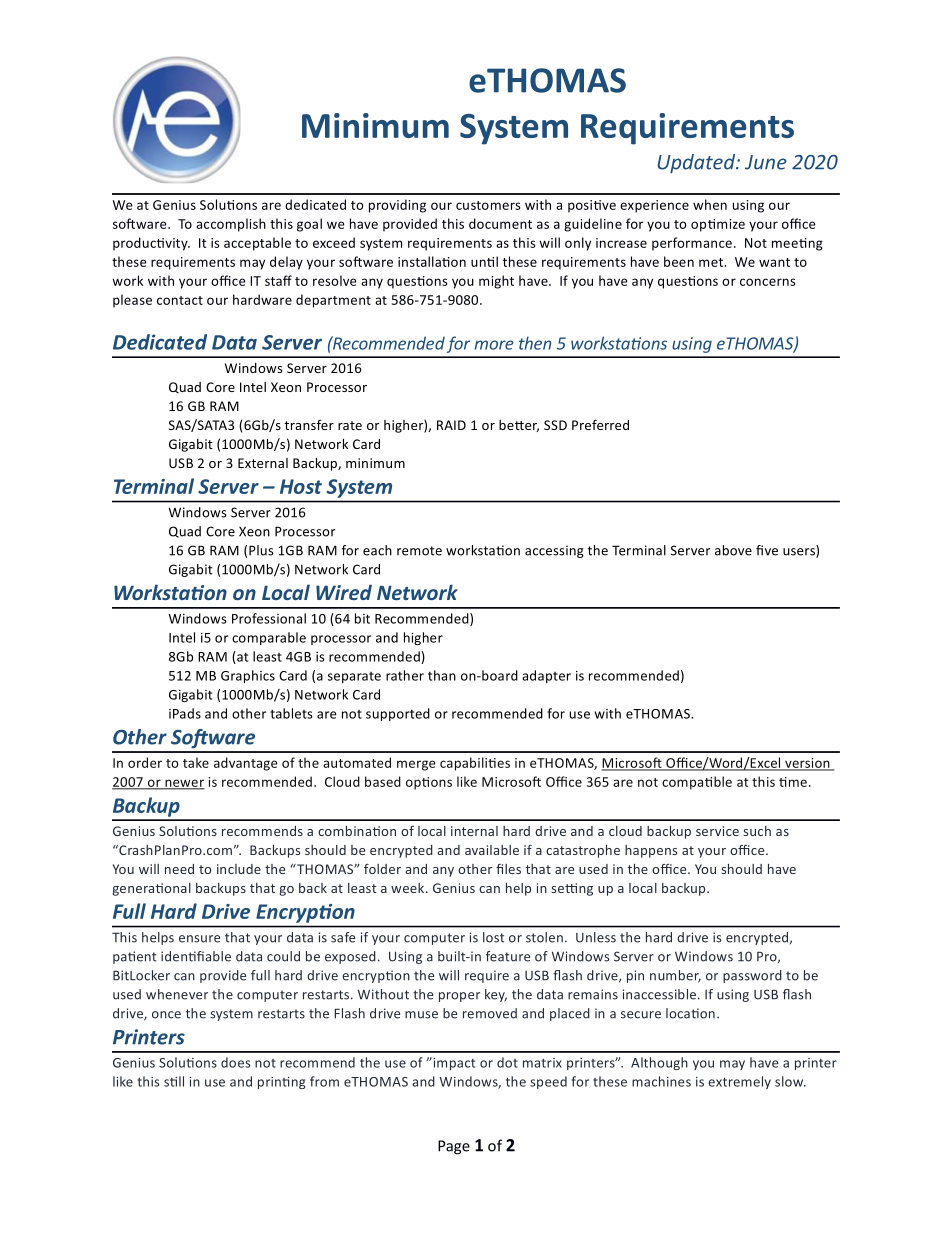 The height and width of the document is (1233, 952). Describe the element at coordinates (239, 869) in the document. I see `include` at that location.
